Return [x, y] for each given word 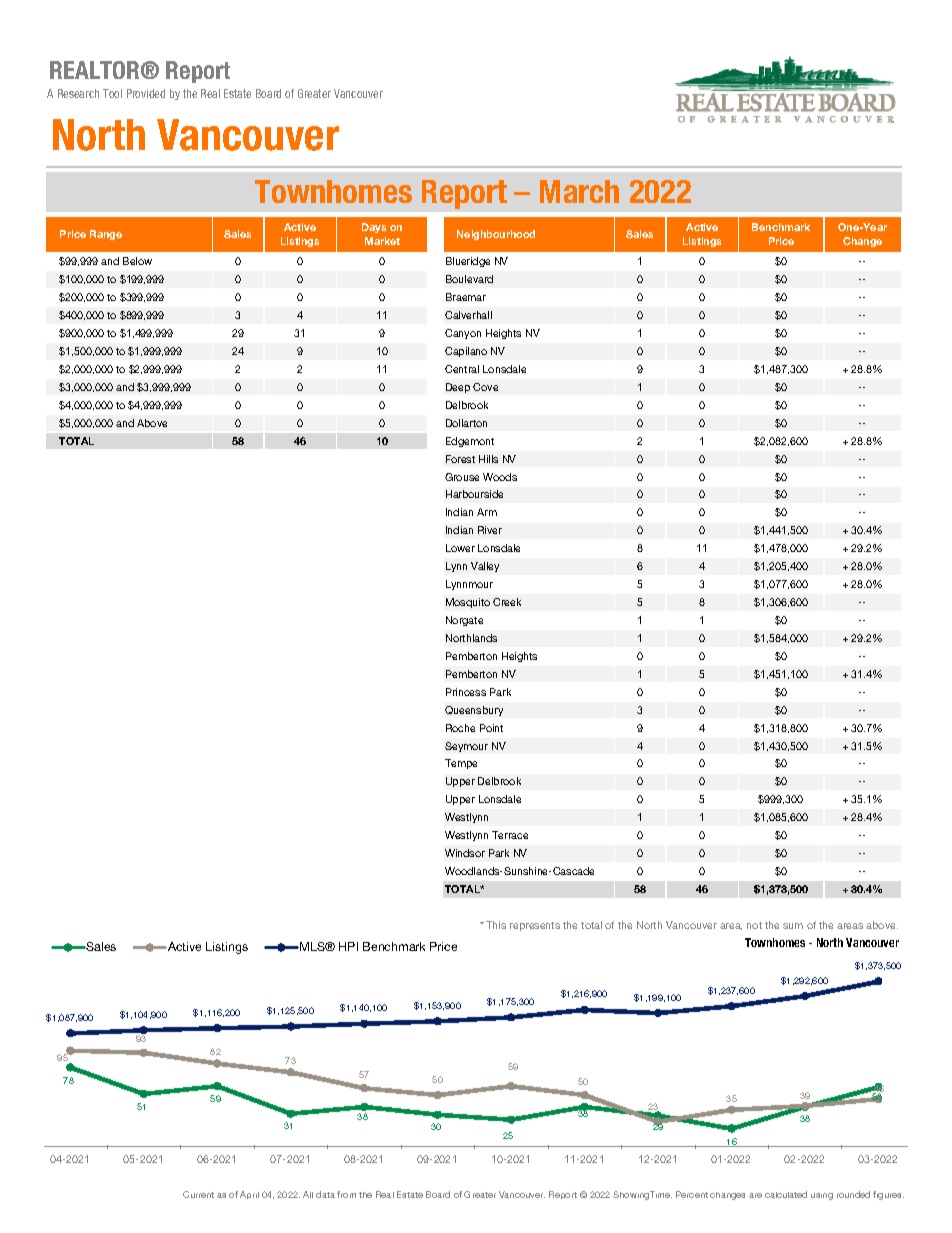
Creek [507, 602]
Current [198, 1194]
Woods [500, 477]
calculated [786, 1194]
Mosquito [468, 603]
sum [793, 926]
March [579, 191]
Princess [466, 692]
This [496, 925]
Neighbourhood [496, 235]
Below [137, 261]
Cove [485, 387]
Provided [146, 93]
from [346, 1194]
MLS [313, 946]
